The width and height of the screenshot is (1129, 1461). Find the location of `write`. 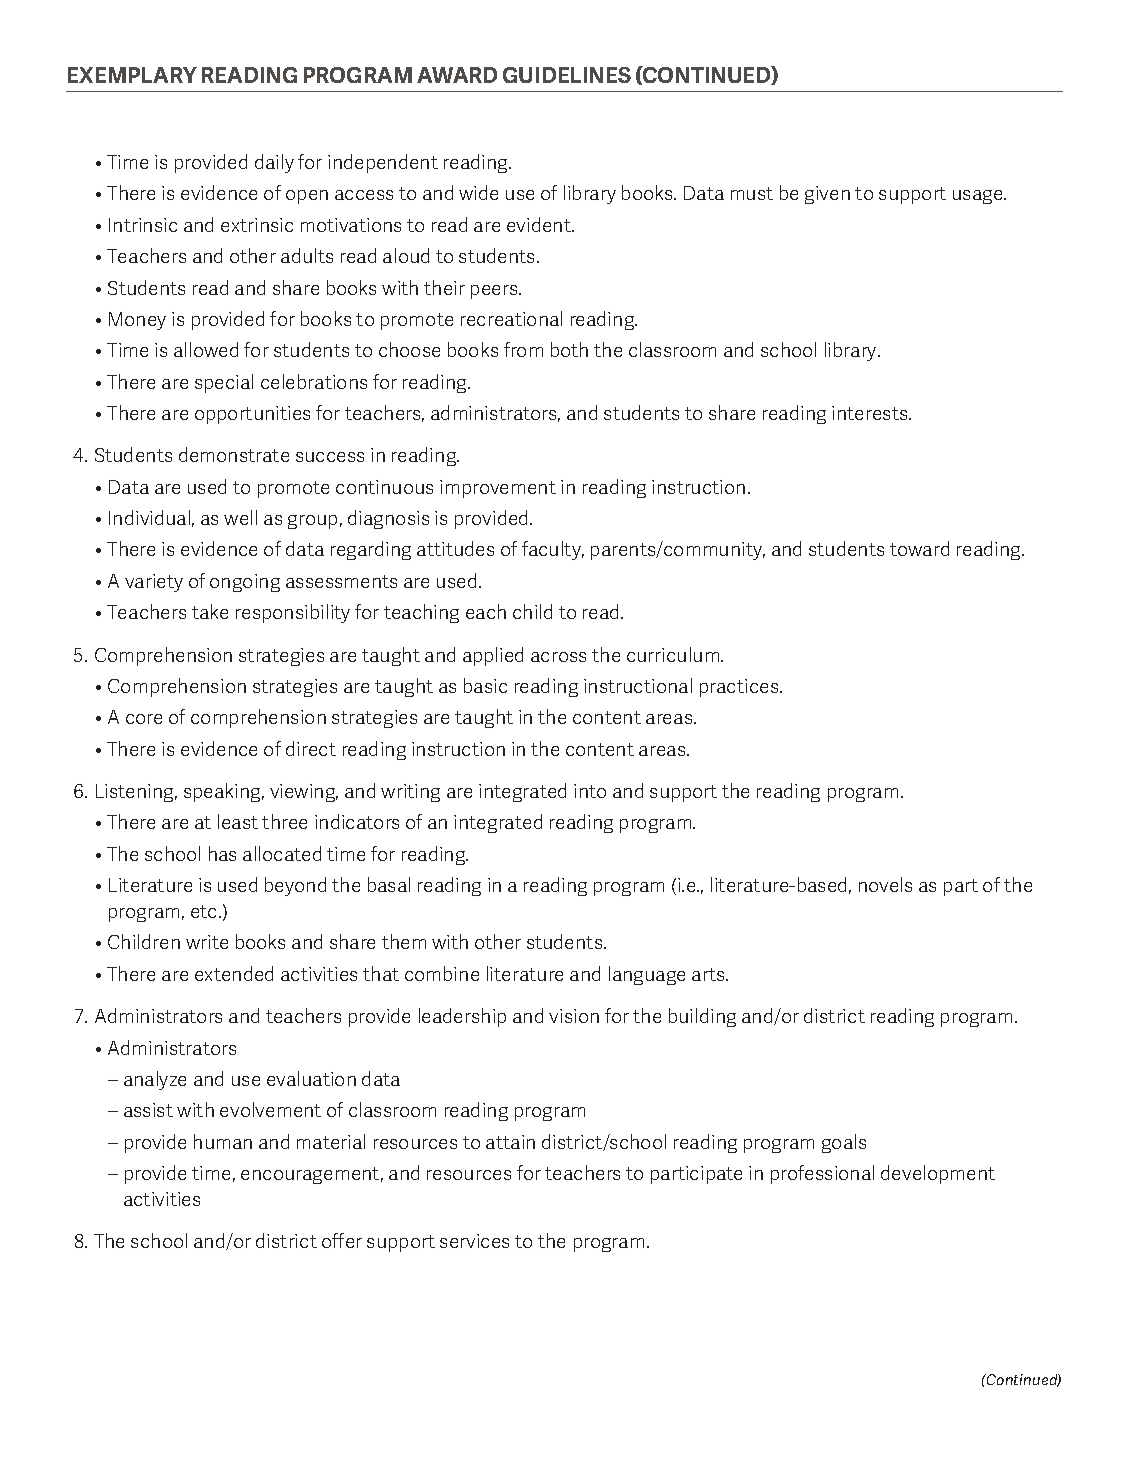

write is located at coordinates (207, 942).
